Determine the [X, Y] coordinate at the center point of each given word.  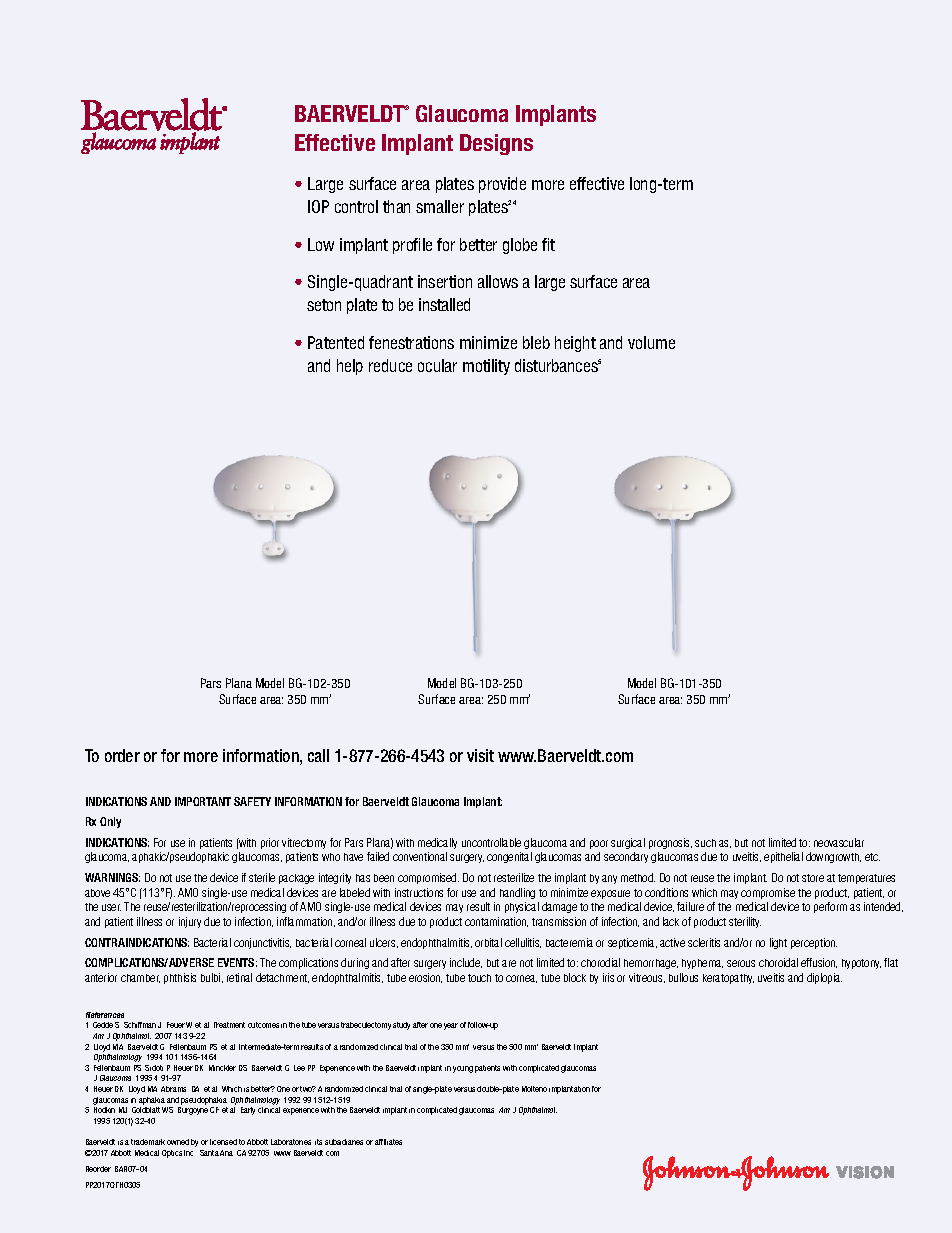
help [350, 367]
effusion [819, 963]
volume [651, 342]
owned [178, 1142]
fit [548, 244]
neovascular [839, 842]
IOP [318, 206]
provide [502, 185]
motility [486, 367]
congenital [509, 857]
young [463, 1069]
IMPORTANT [203, 801]
